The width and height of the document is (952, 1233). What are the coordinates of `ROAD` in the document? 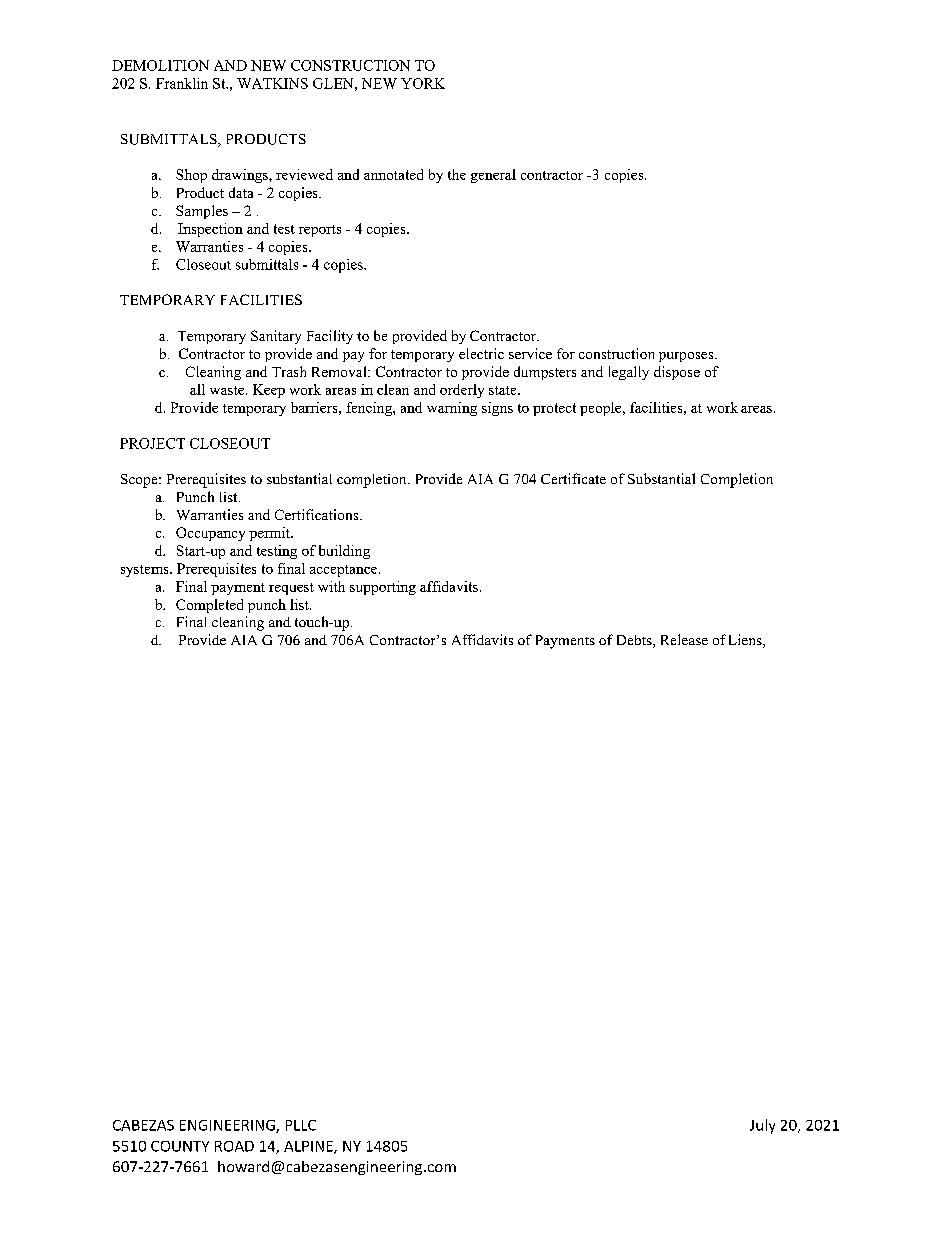 It's located at (234, 1146).
